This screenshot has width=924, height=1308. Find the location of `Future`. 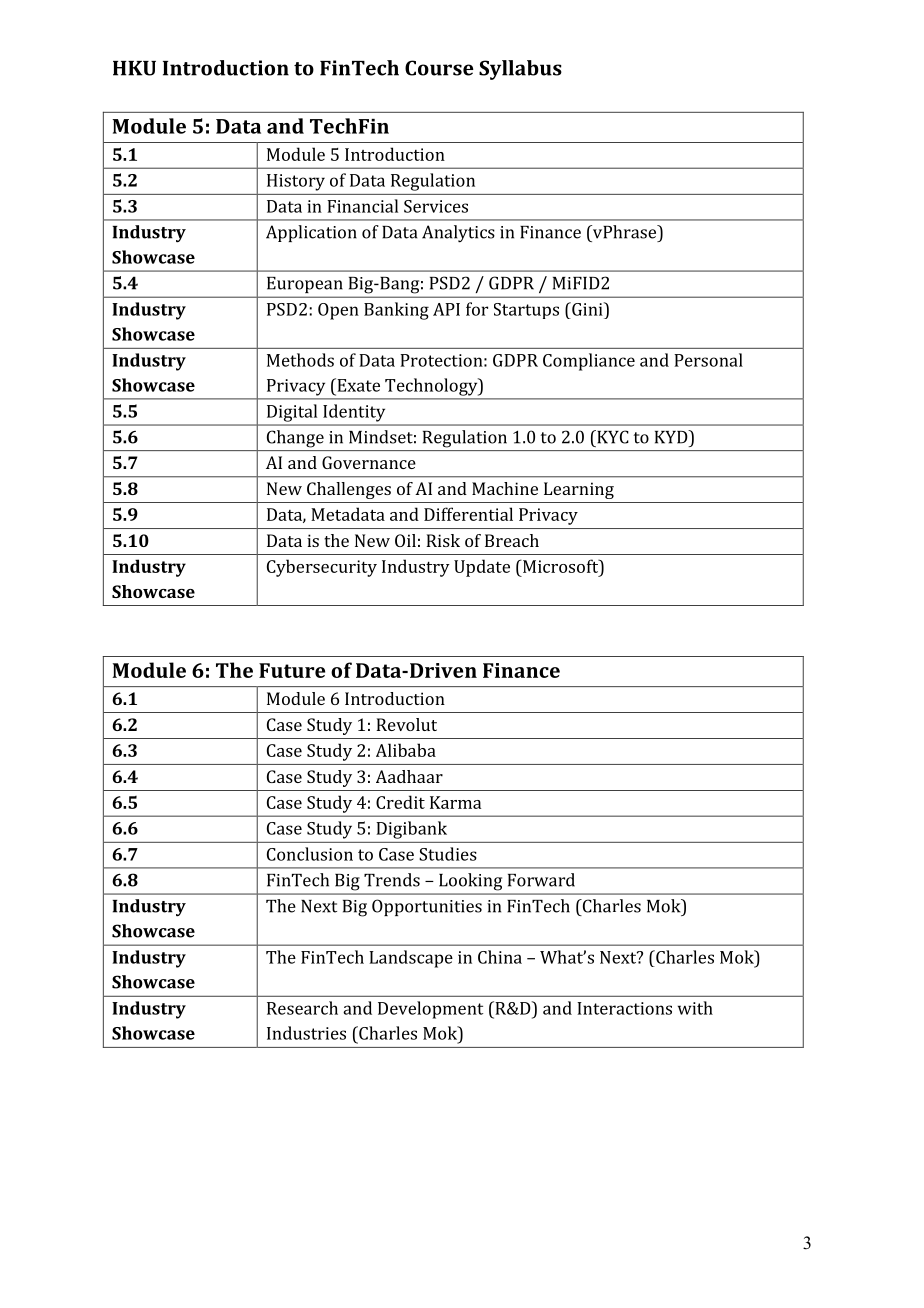

Future is located at coordinates (292, 670).
